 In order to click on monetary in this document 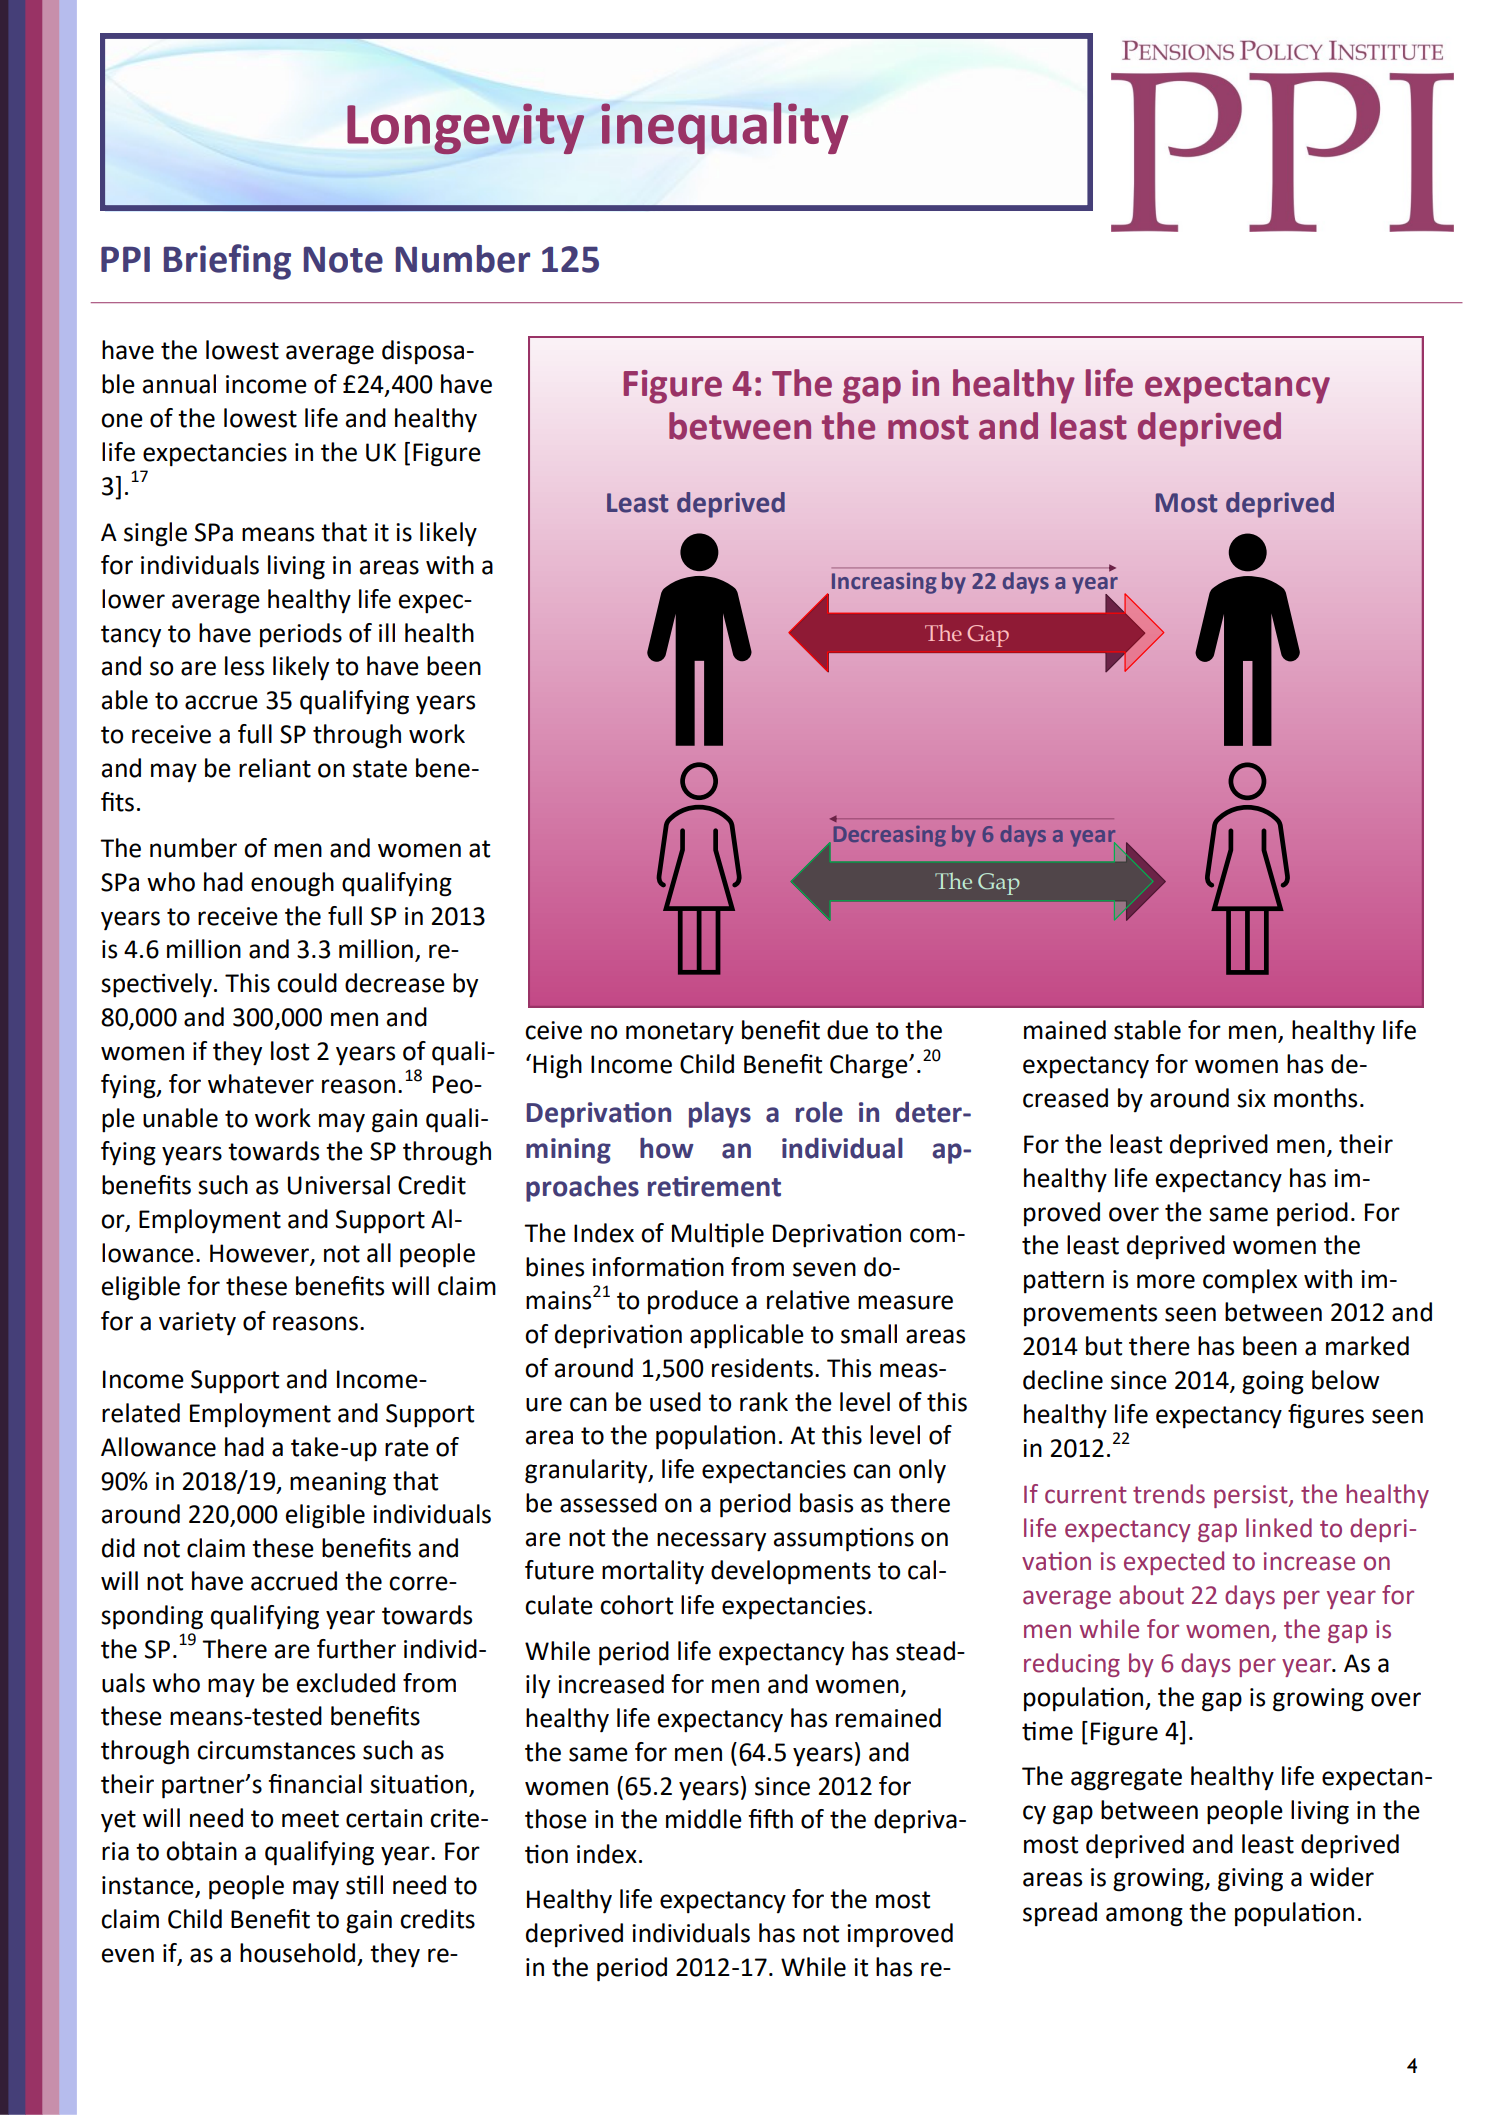, I will do `click(680, 1033)`.
